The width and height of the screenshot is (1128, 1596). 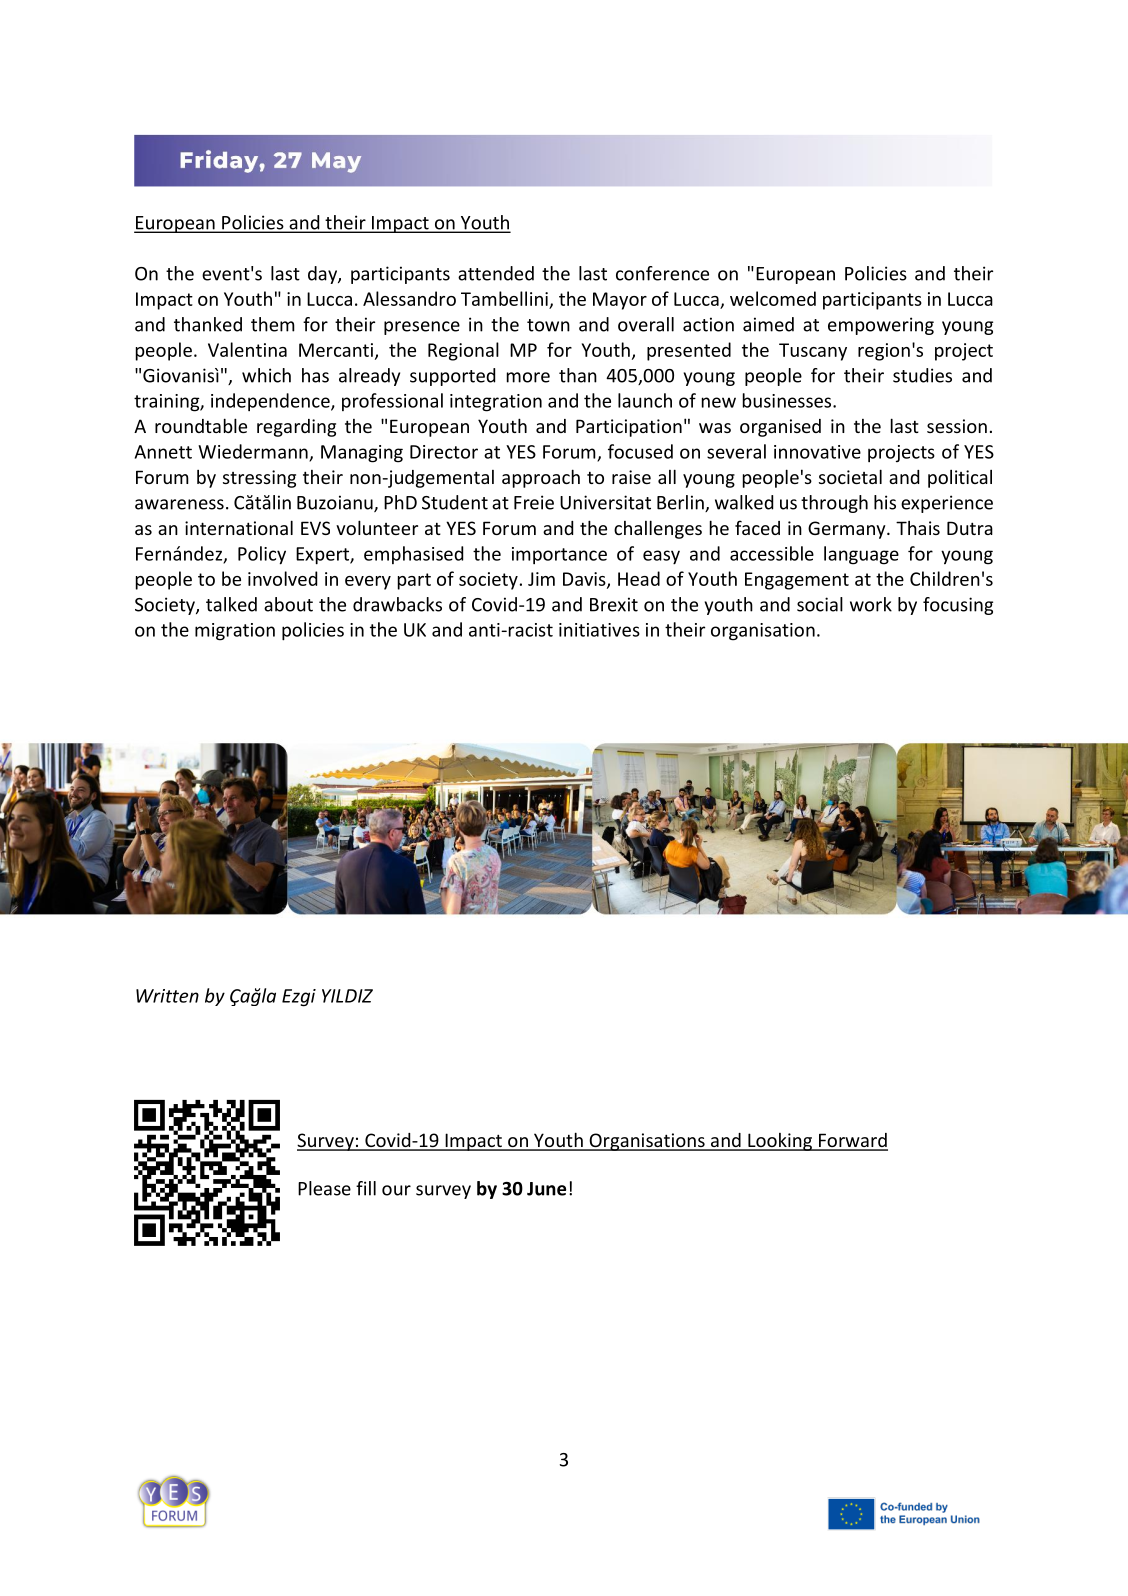 I want to click on migration, so click(x=235, y=632).
